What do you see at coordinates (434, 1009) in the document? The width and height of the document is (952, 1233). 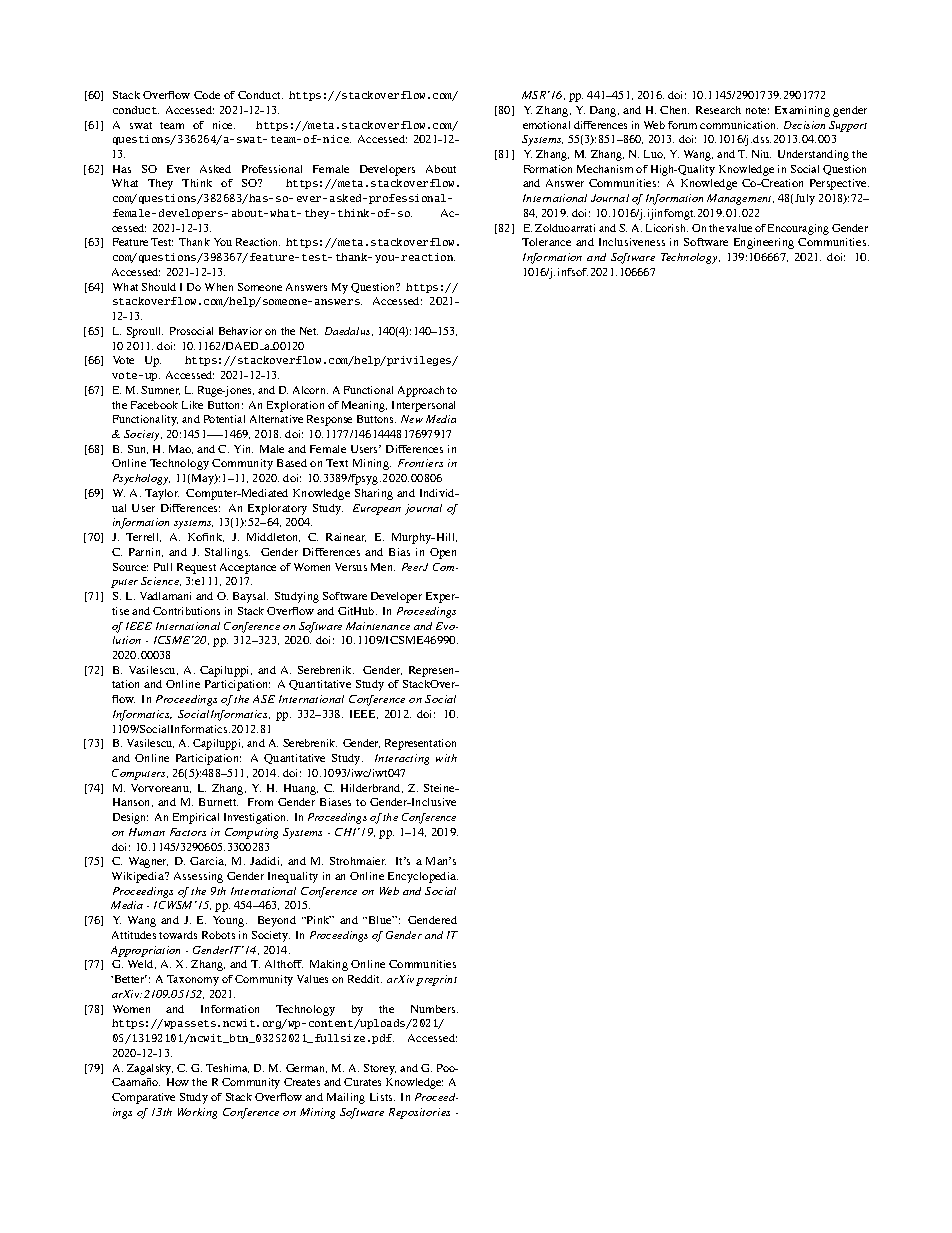 I see `Numbers` at bounding box center [434, 1009].
